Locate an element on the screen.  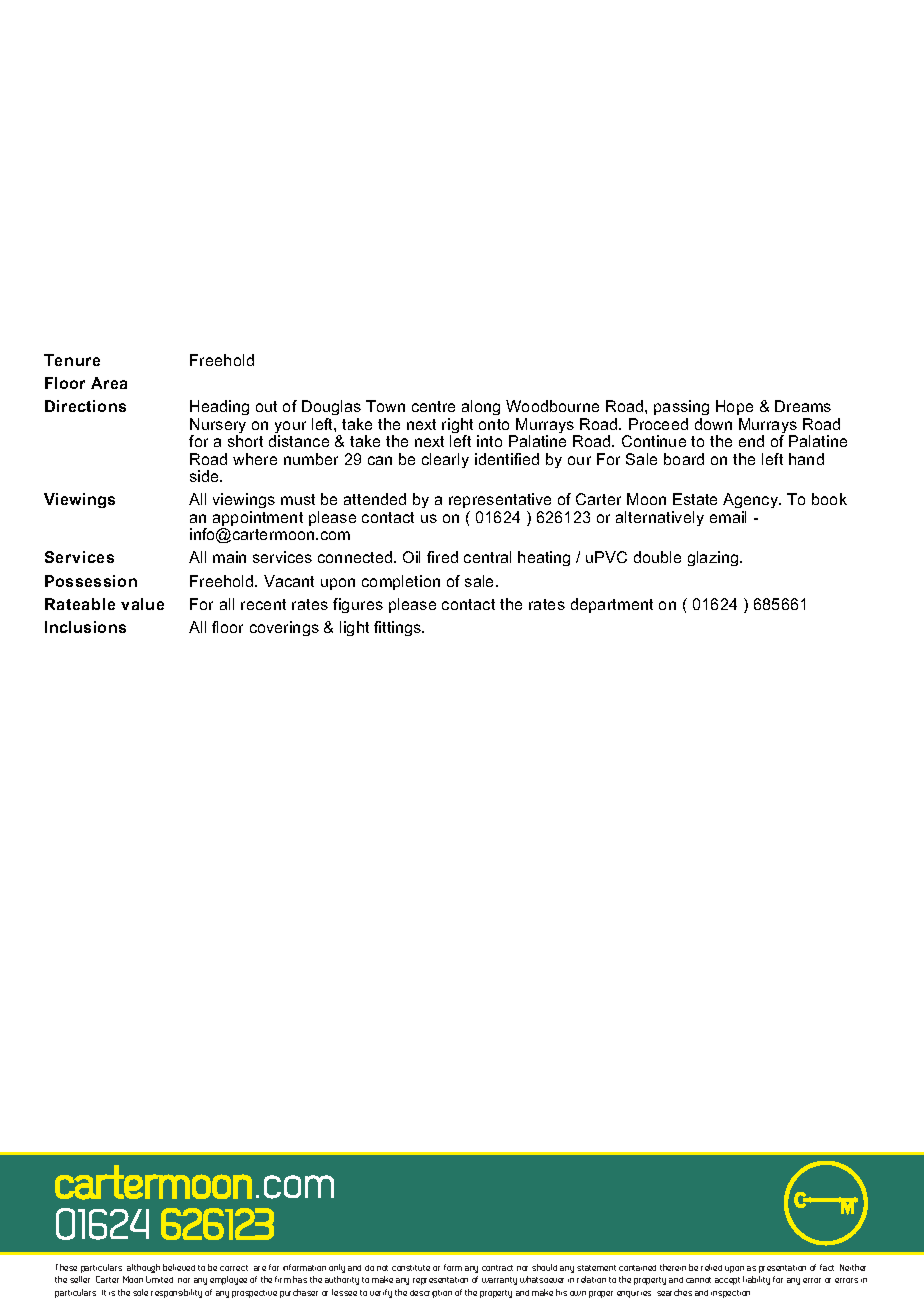
fittings is located at coordinates (399, 628).
